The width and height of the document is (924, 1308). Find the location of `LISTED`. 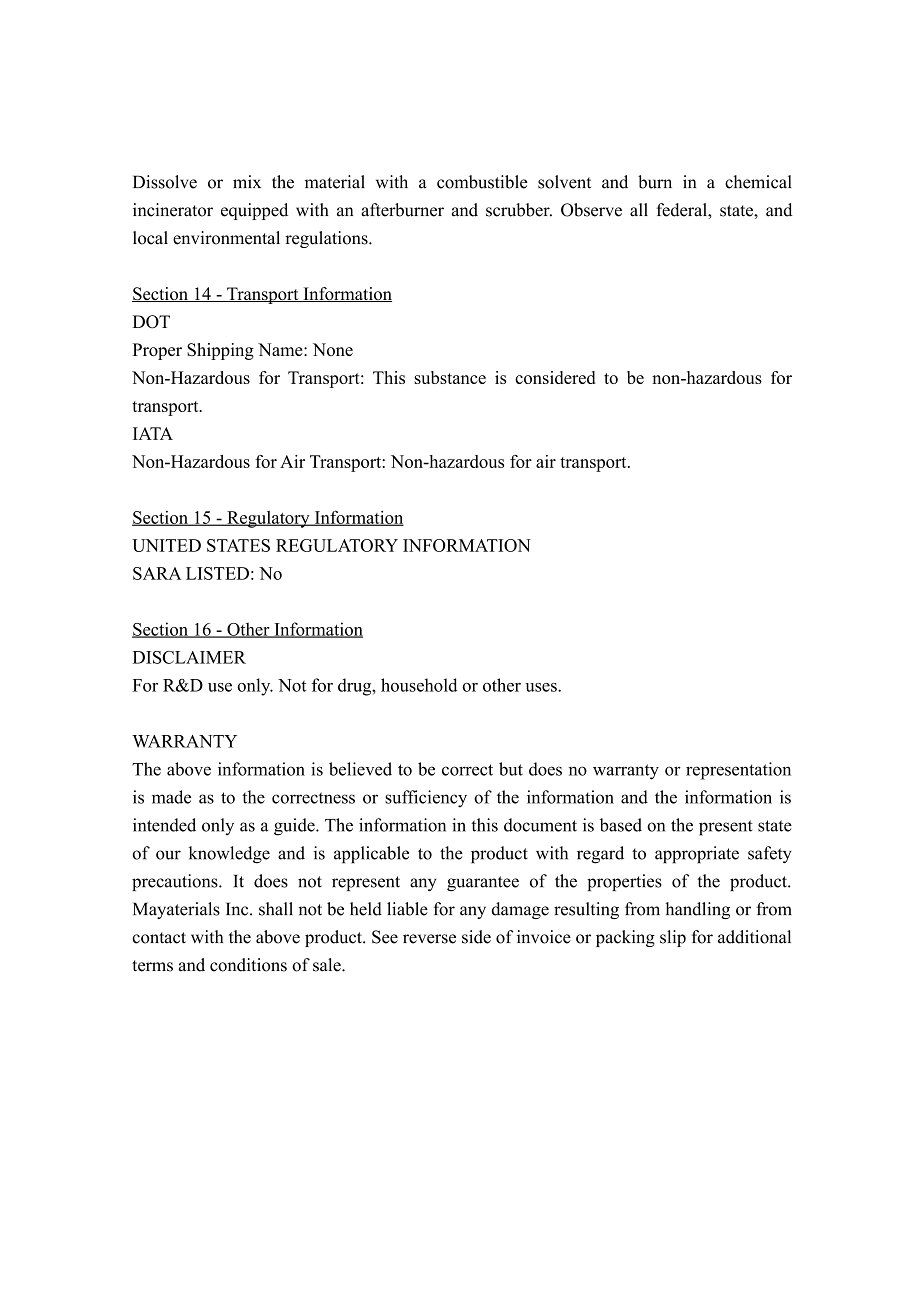

LISTED is located at coordinates (217, 573).
